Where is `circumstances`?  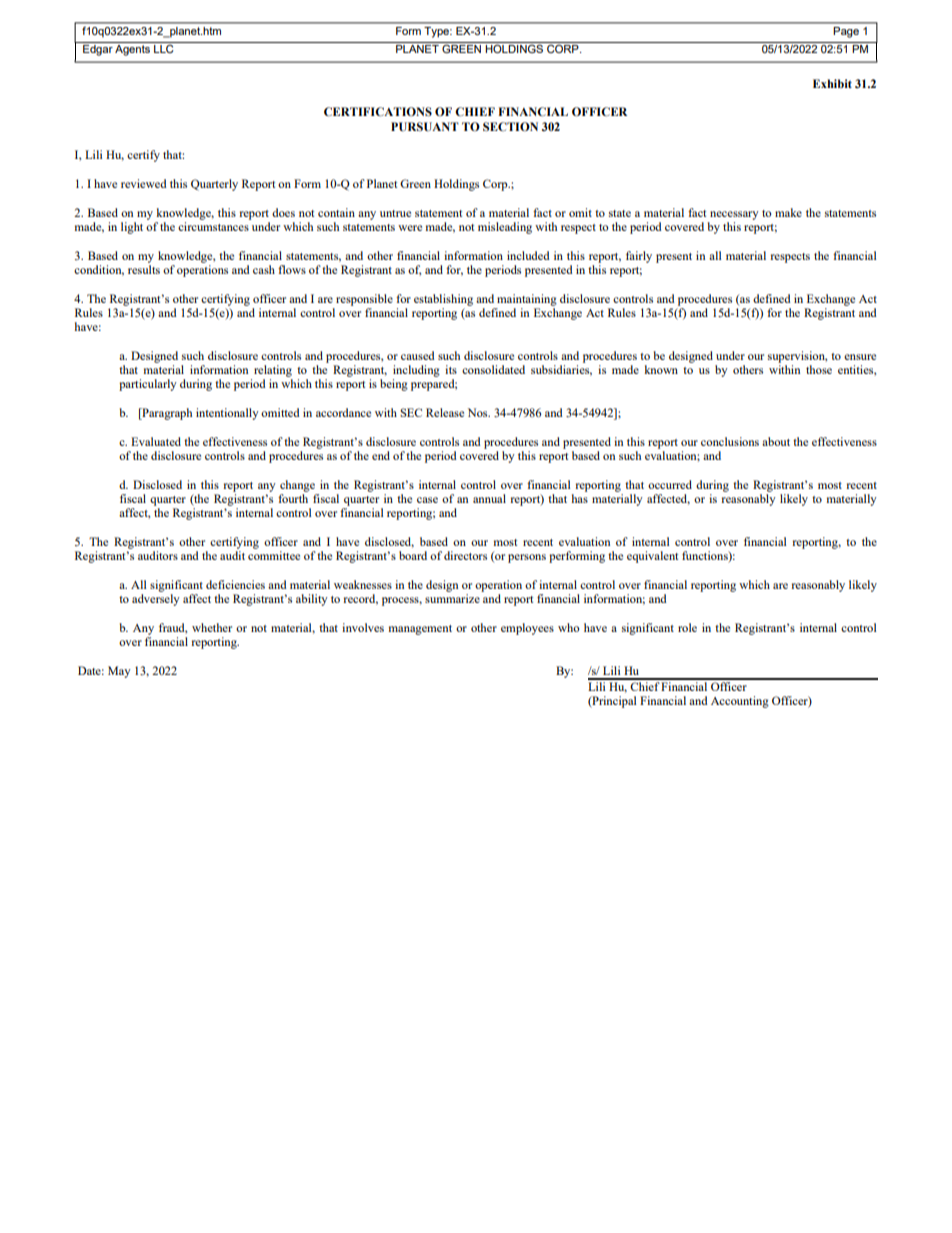
circumstances is located at coordinates (213, 226).
